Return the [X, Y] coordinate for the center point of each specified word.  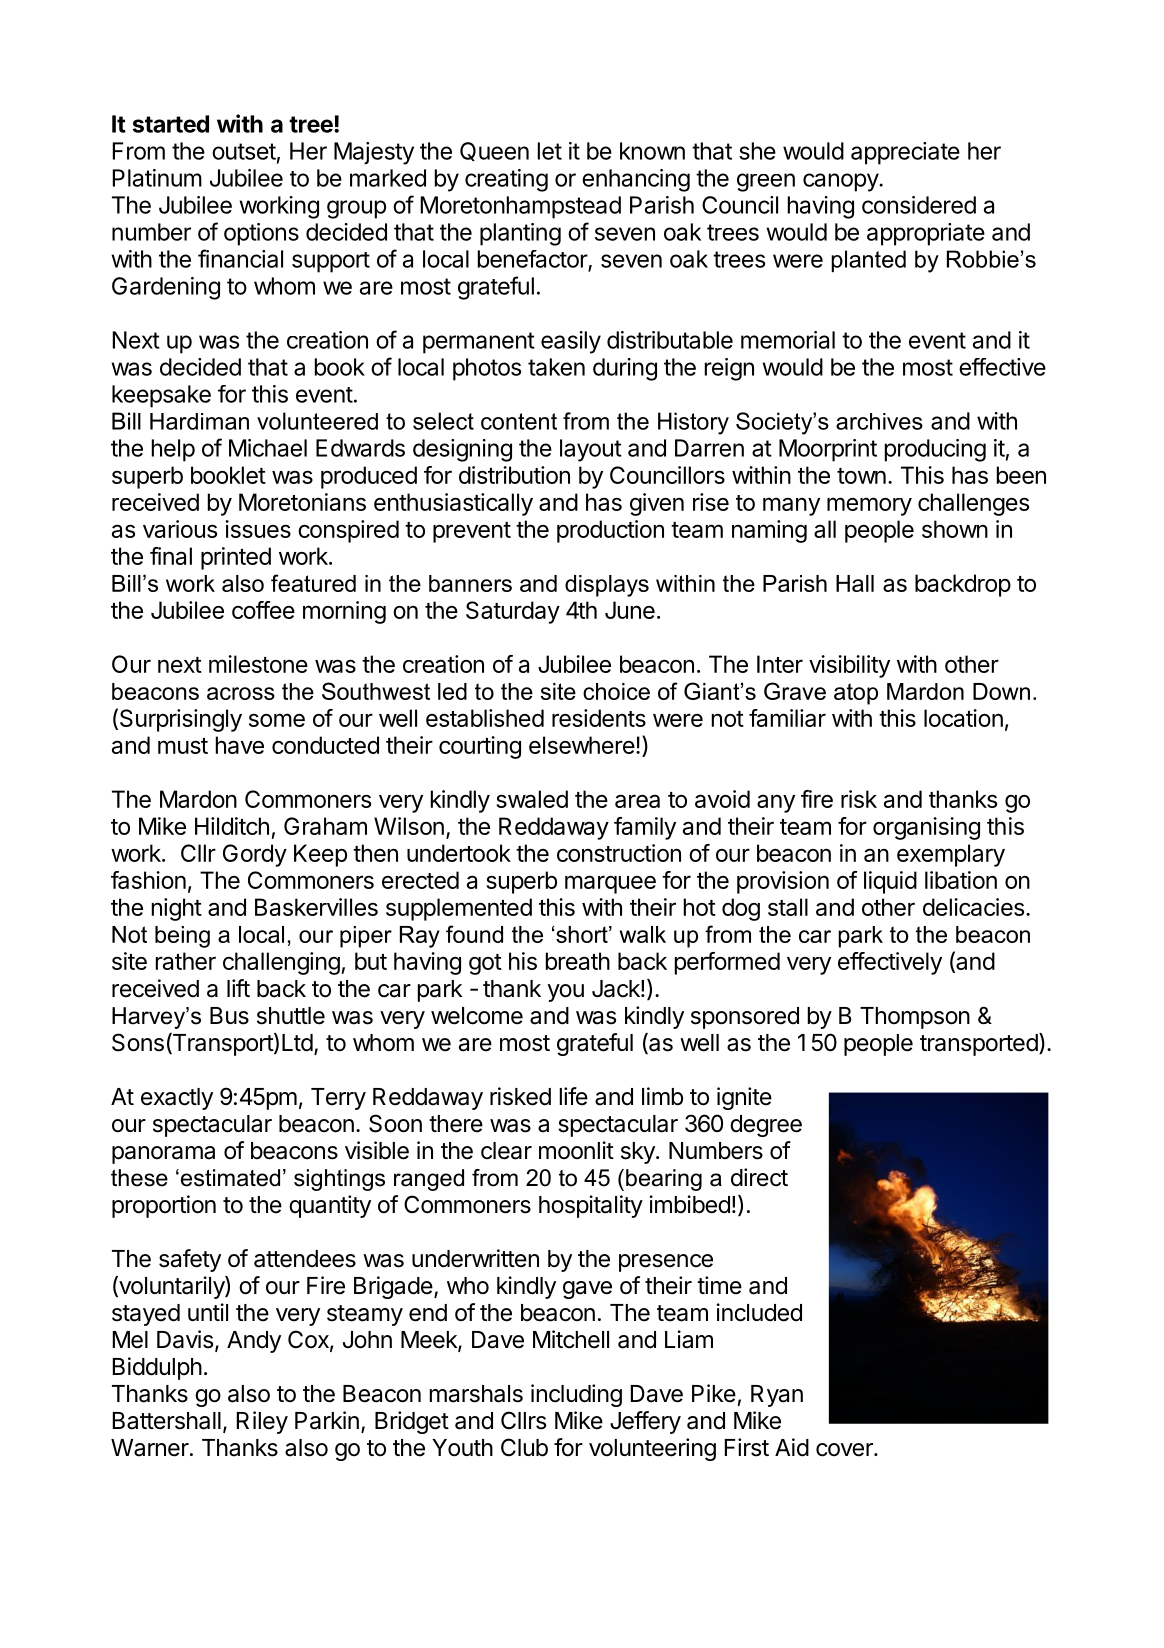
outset [244, 151]
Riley [262, 1422]
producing [935, 450]
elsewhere [582, 745]
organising [926, 828]
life [574, 1096]
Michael [268, 448]
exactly [177, 1099]
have [240, 745]
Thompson [915, 1018]
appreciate [905, 153]
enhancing [636, 180]
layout [591, 450]
